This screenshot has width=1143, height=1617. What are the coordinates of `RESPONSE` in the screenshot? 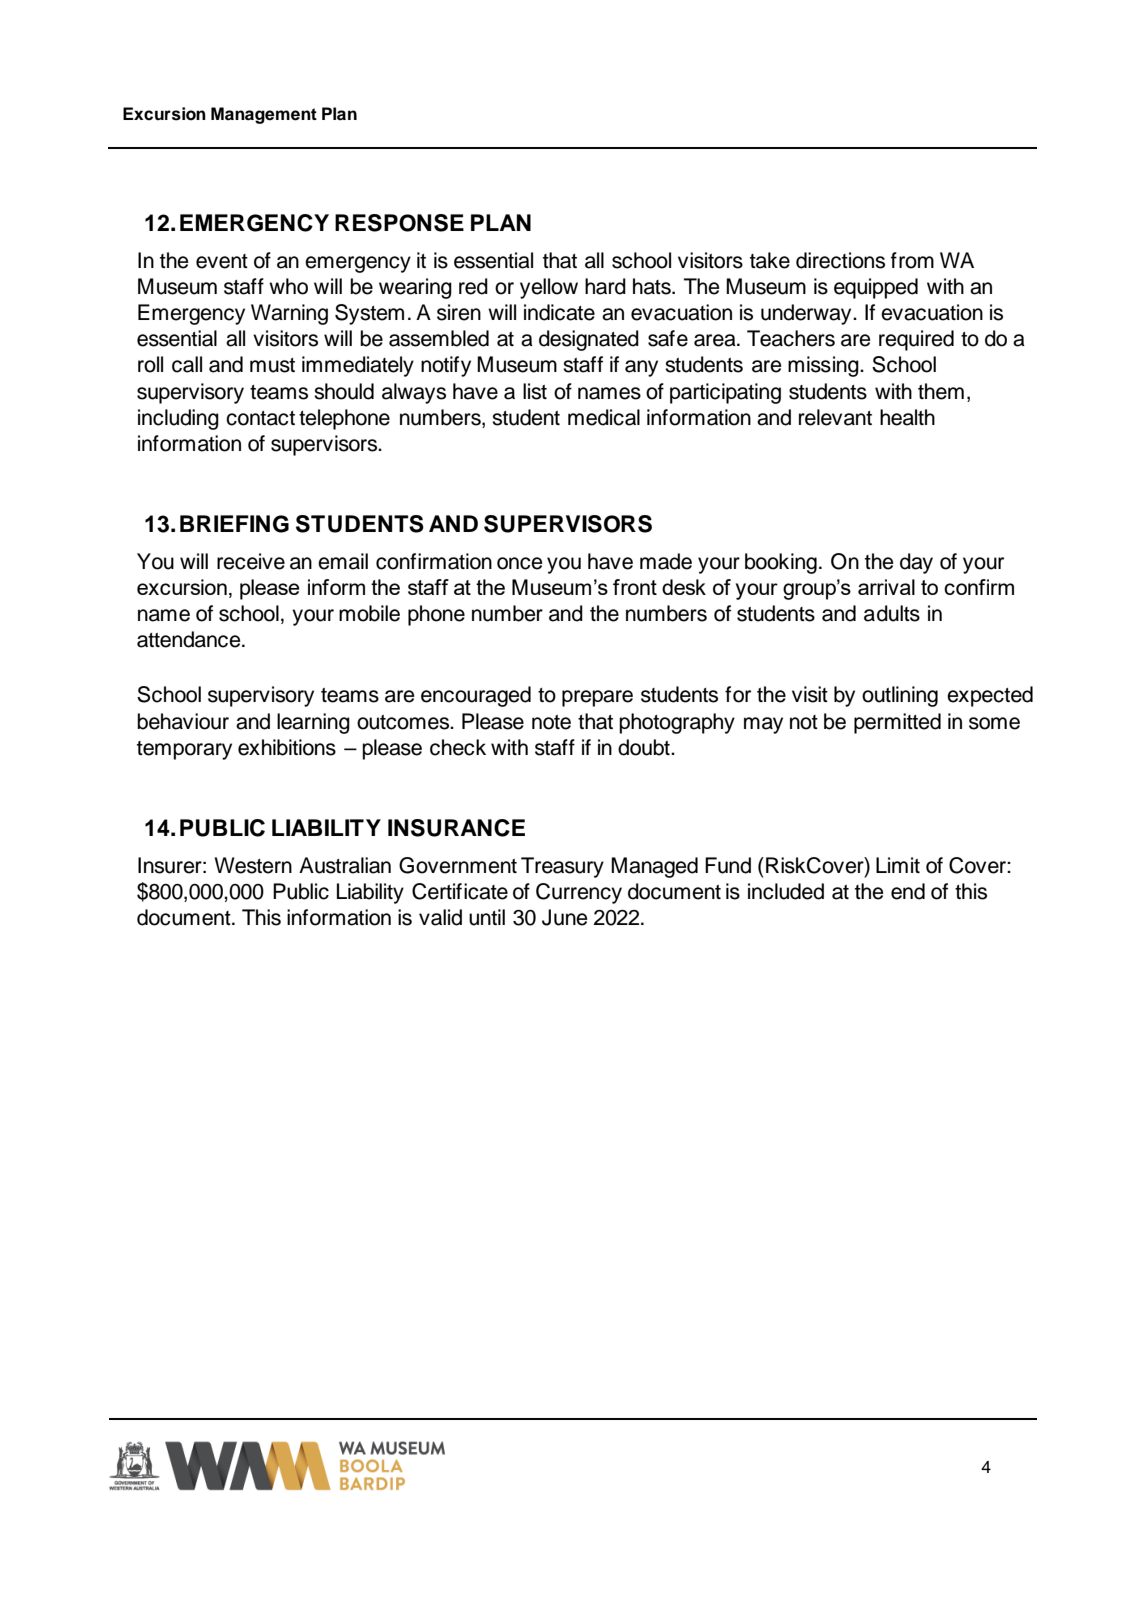 It's located at (399, 223).
